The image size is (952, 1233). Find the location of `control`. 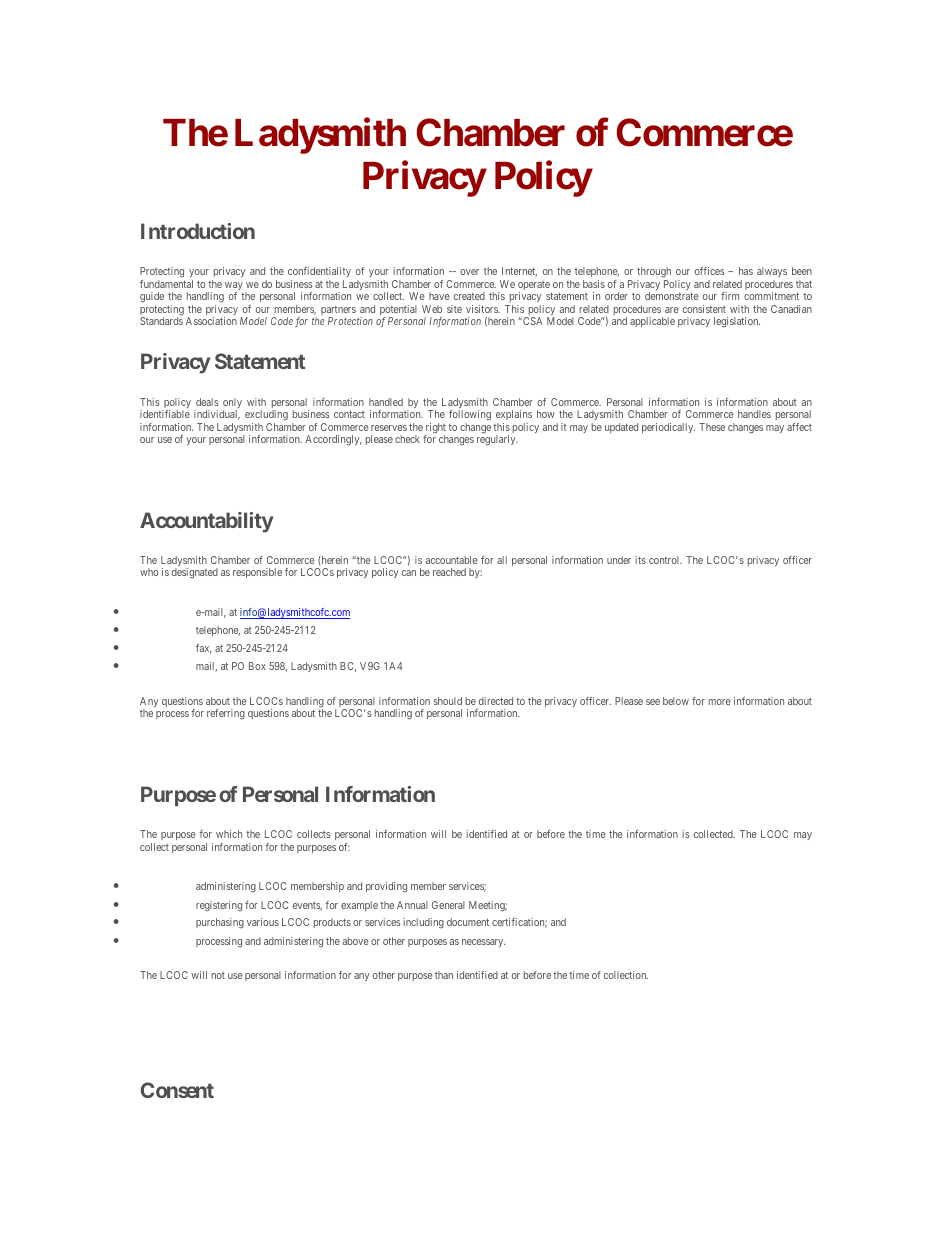

control is located at coordinates (665, 560).
